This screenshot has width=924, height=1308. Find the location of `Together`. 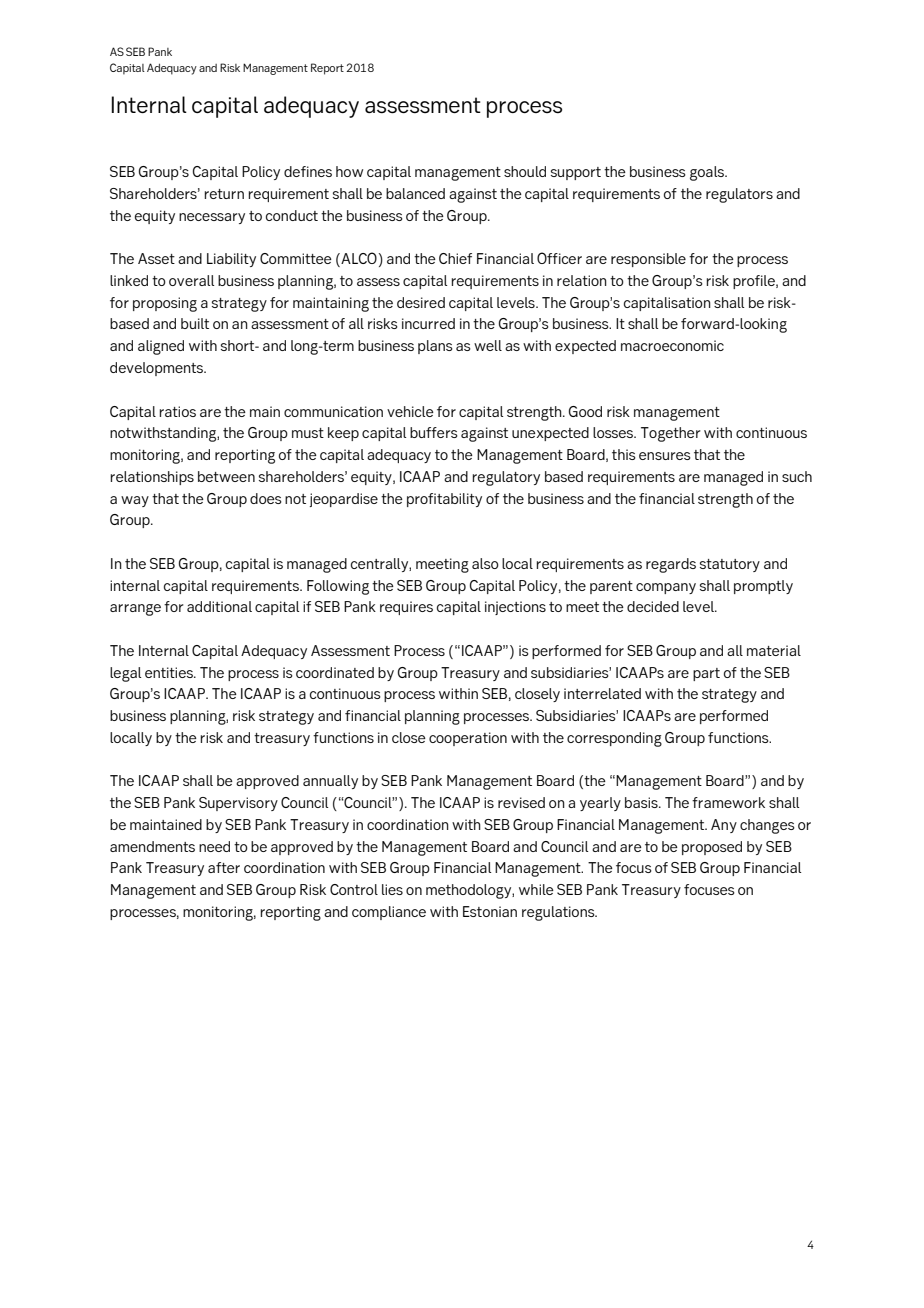

Together is located at coordinates (671, 434).
